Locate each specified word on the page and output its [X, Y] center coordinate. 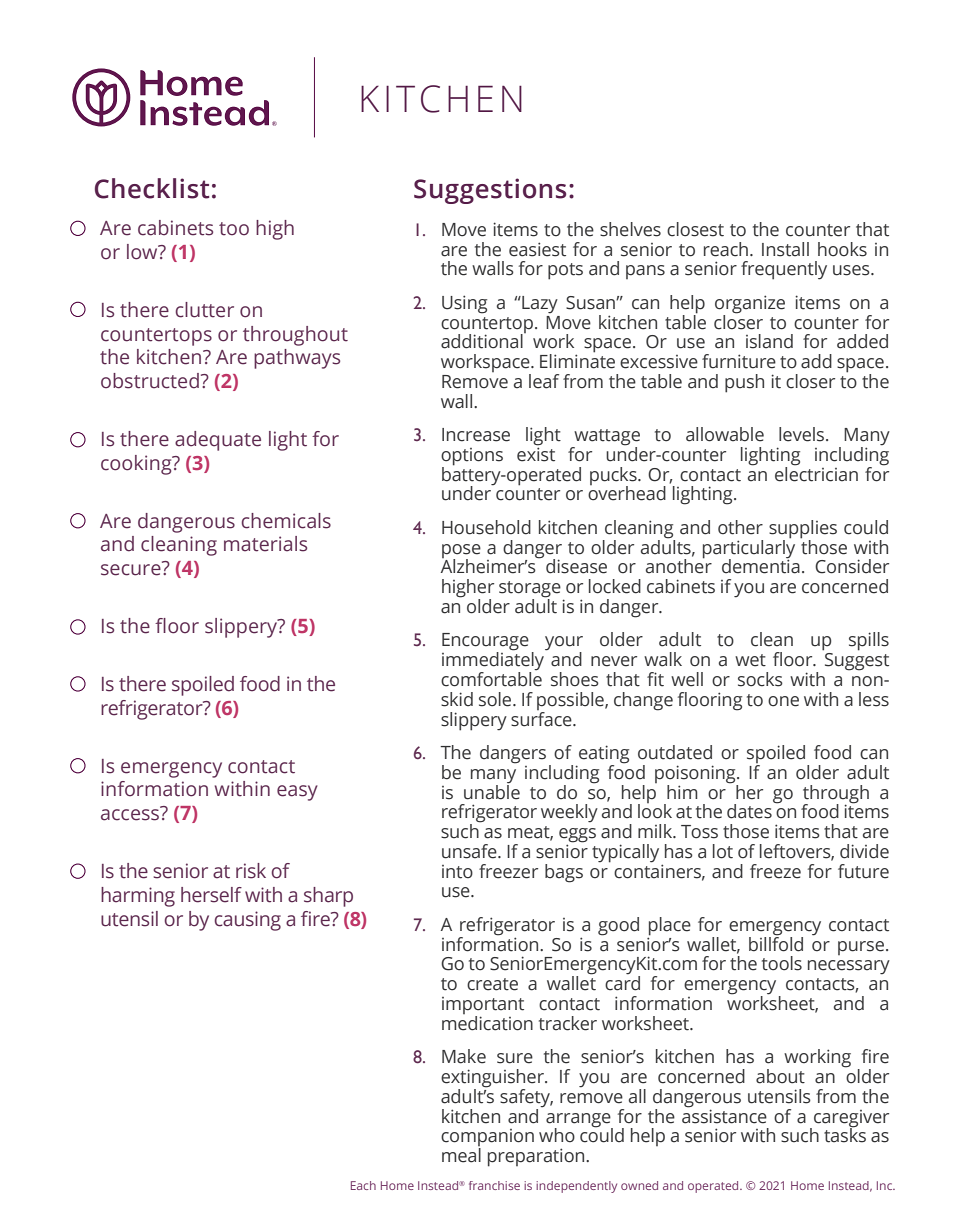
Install [785, 249]
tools [782, 963]
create [492, 984]
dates [749, 811]
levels [803, 434]
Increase [476, 435]
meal [461, 1155]
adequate [218, 441]
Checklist [152, 188]
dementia [761, 565]
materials [265, 544]
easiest [537, 249]
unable [492, 791]
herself [211, 895]
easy [297, 793]
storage [530, 590]
